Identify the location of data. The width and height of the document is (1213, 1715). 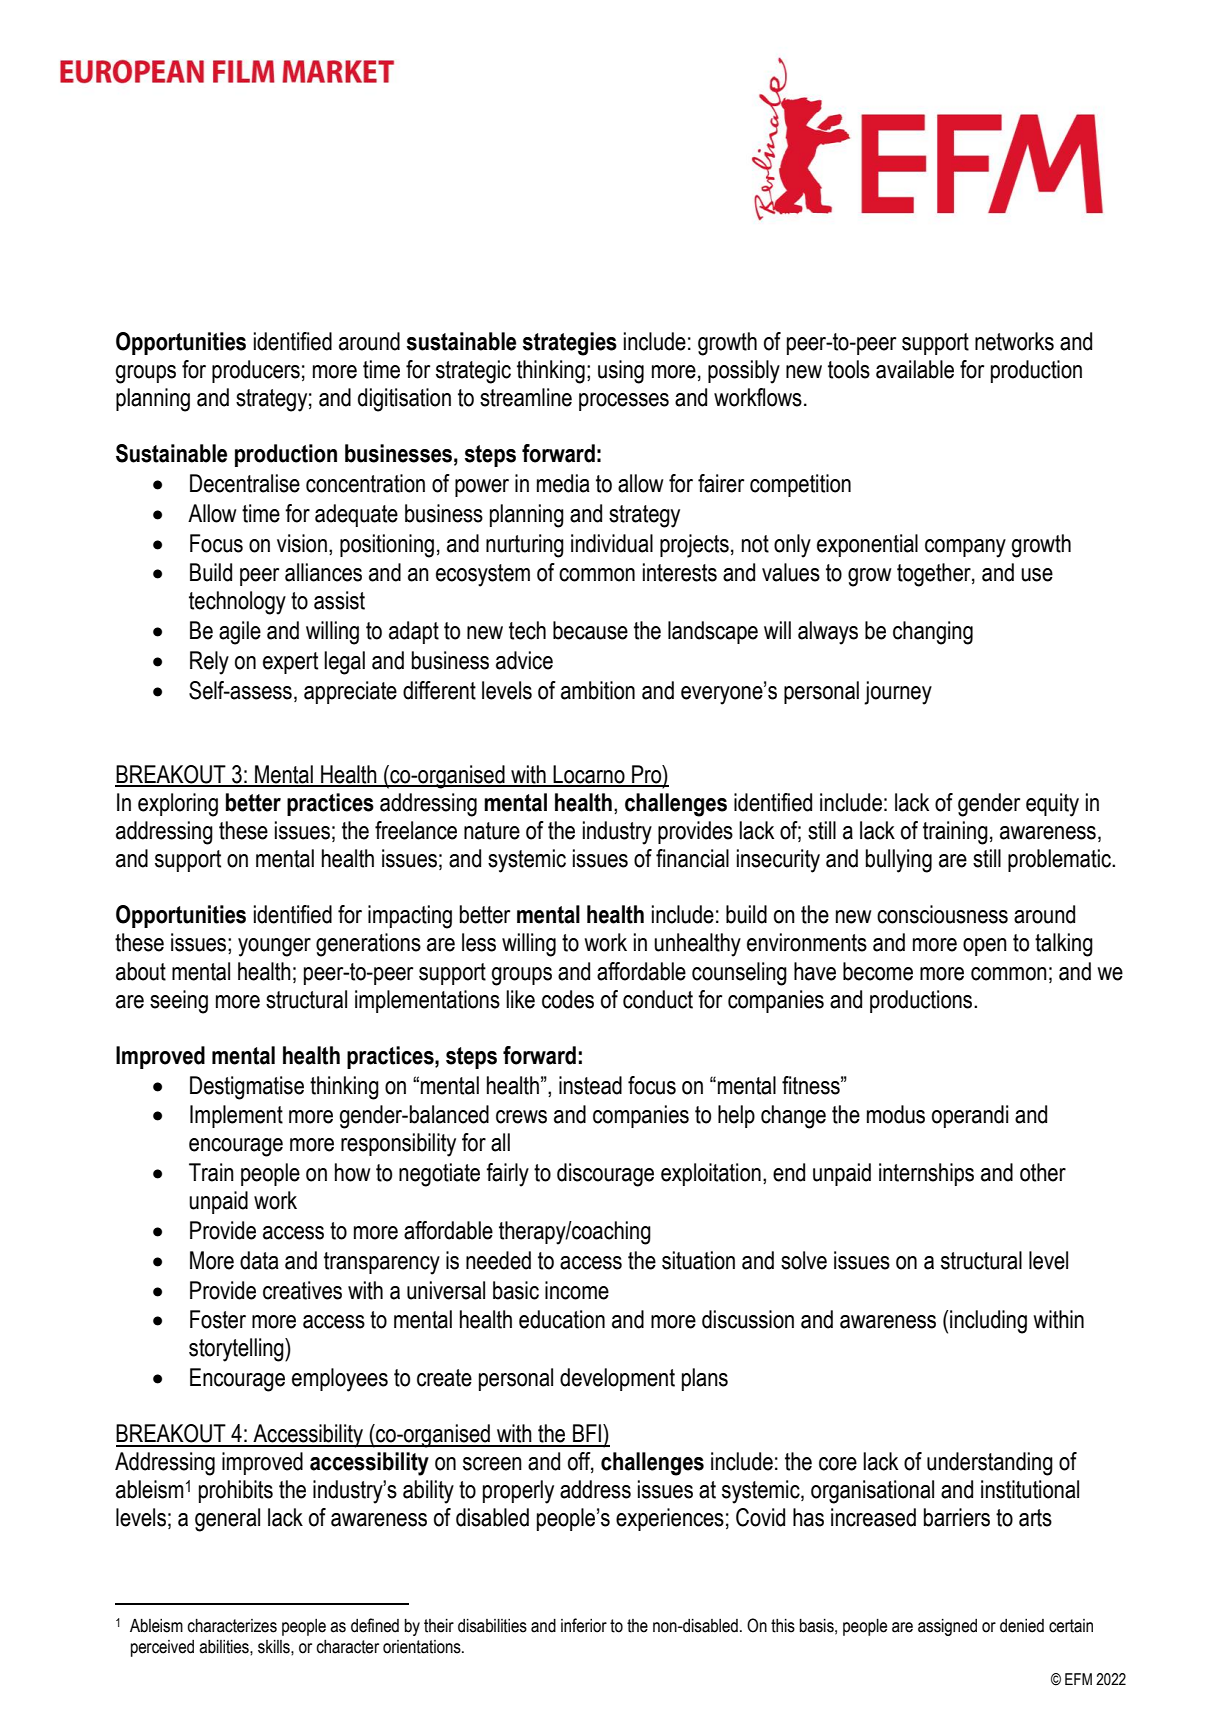
(259, 1260).
